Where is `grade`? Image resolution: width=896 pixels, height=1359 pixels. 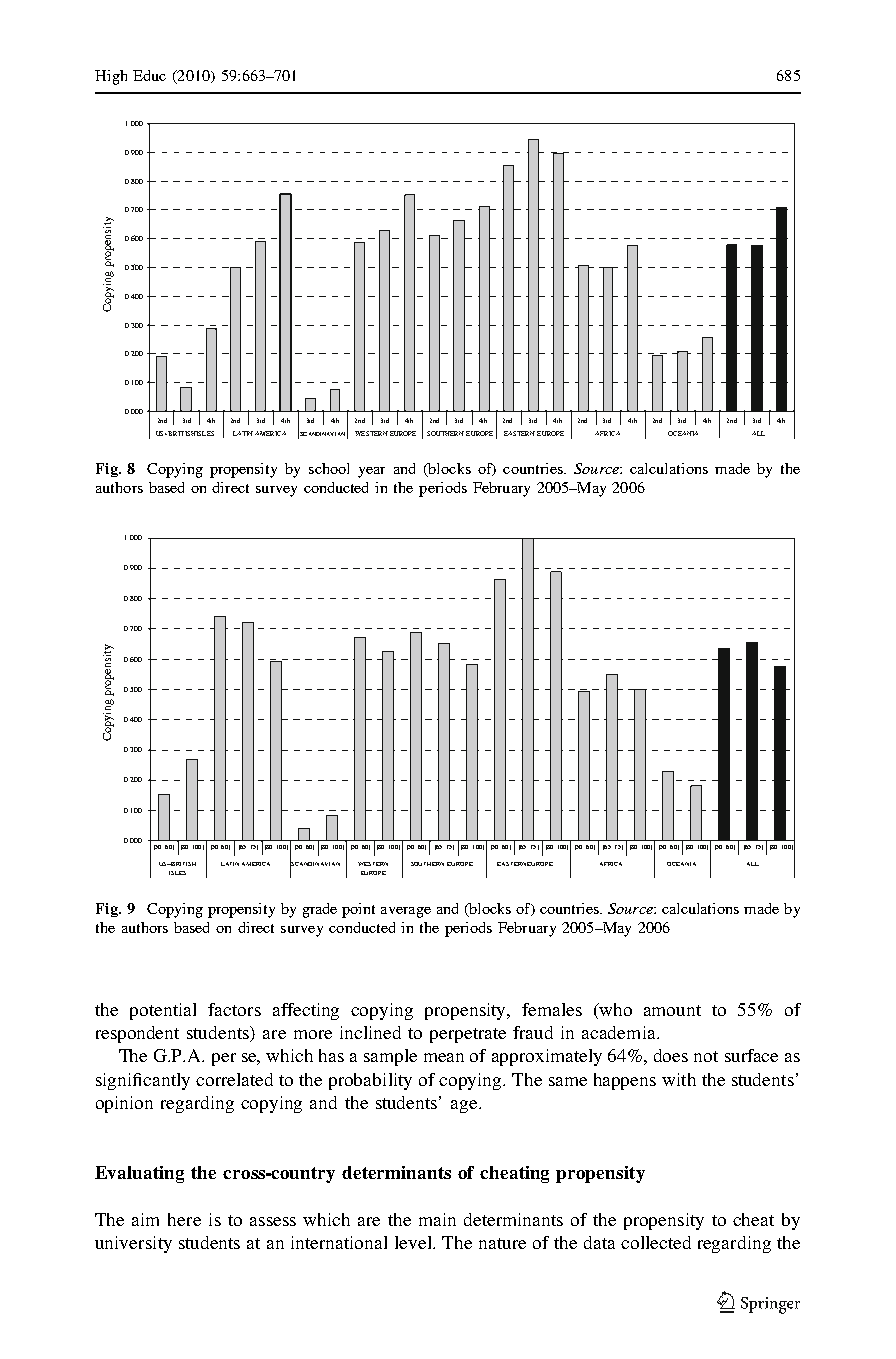
grade is located at coordinates (320, 910).
